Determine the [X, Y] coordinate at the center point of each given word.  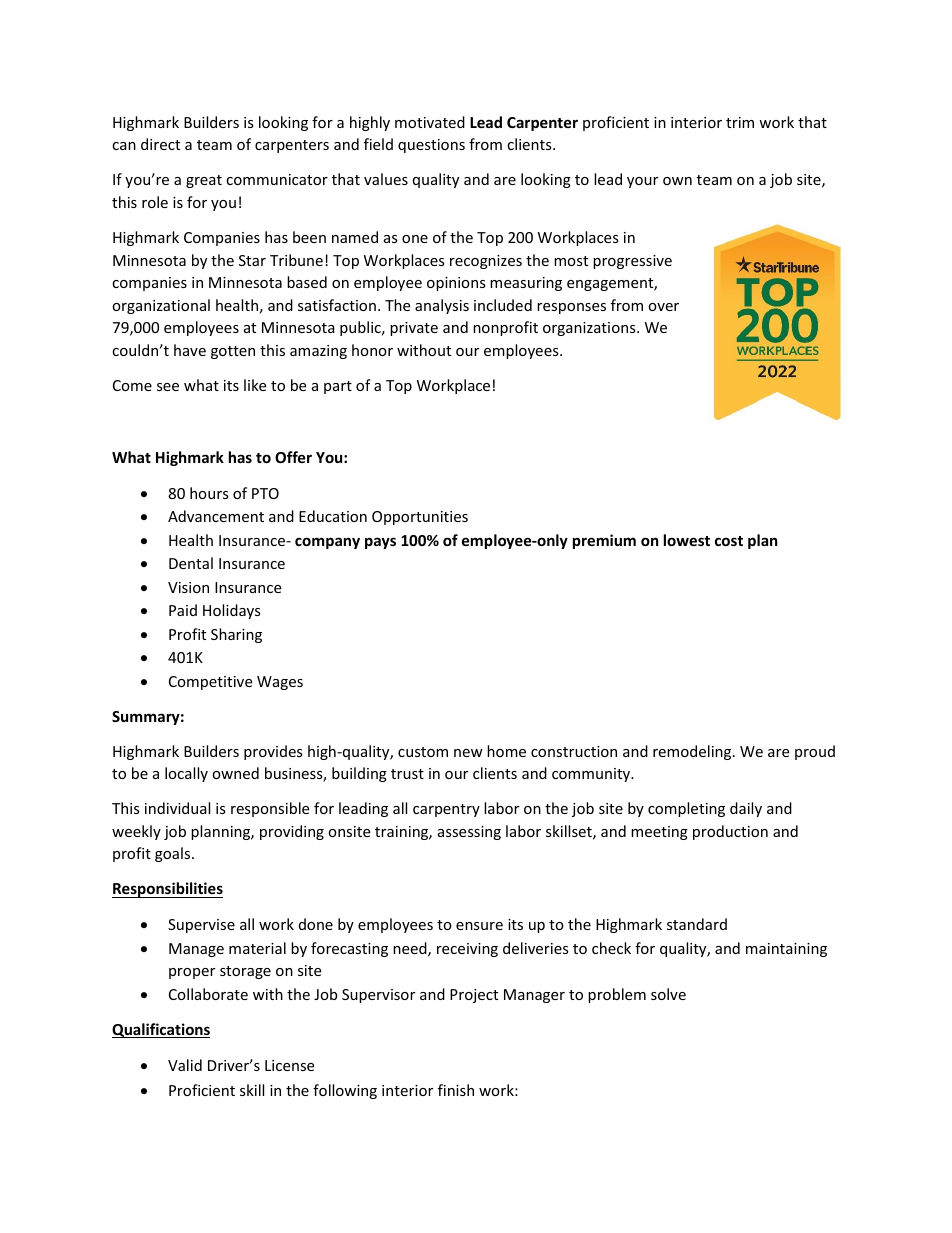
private [414, 329]
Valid [185, 1065]
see [168, 387]
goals [174, 854]
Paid [183, 610]
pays [380, 543]
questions [431, 146]
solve [668, 994]
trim [740, 122]
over [663, 307]
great [204, 181]
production [730, 832]
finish [456, 1090]
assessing [469, 833]
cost [729, 541]
